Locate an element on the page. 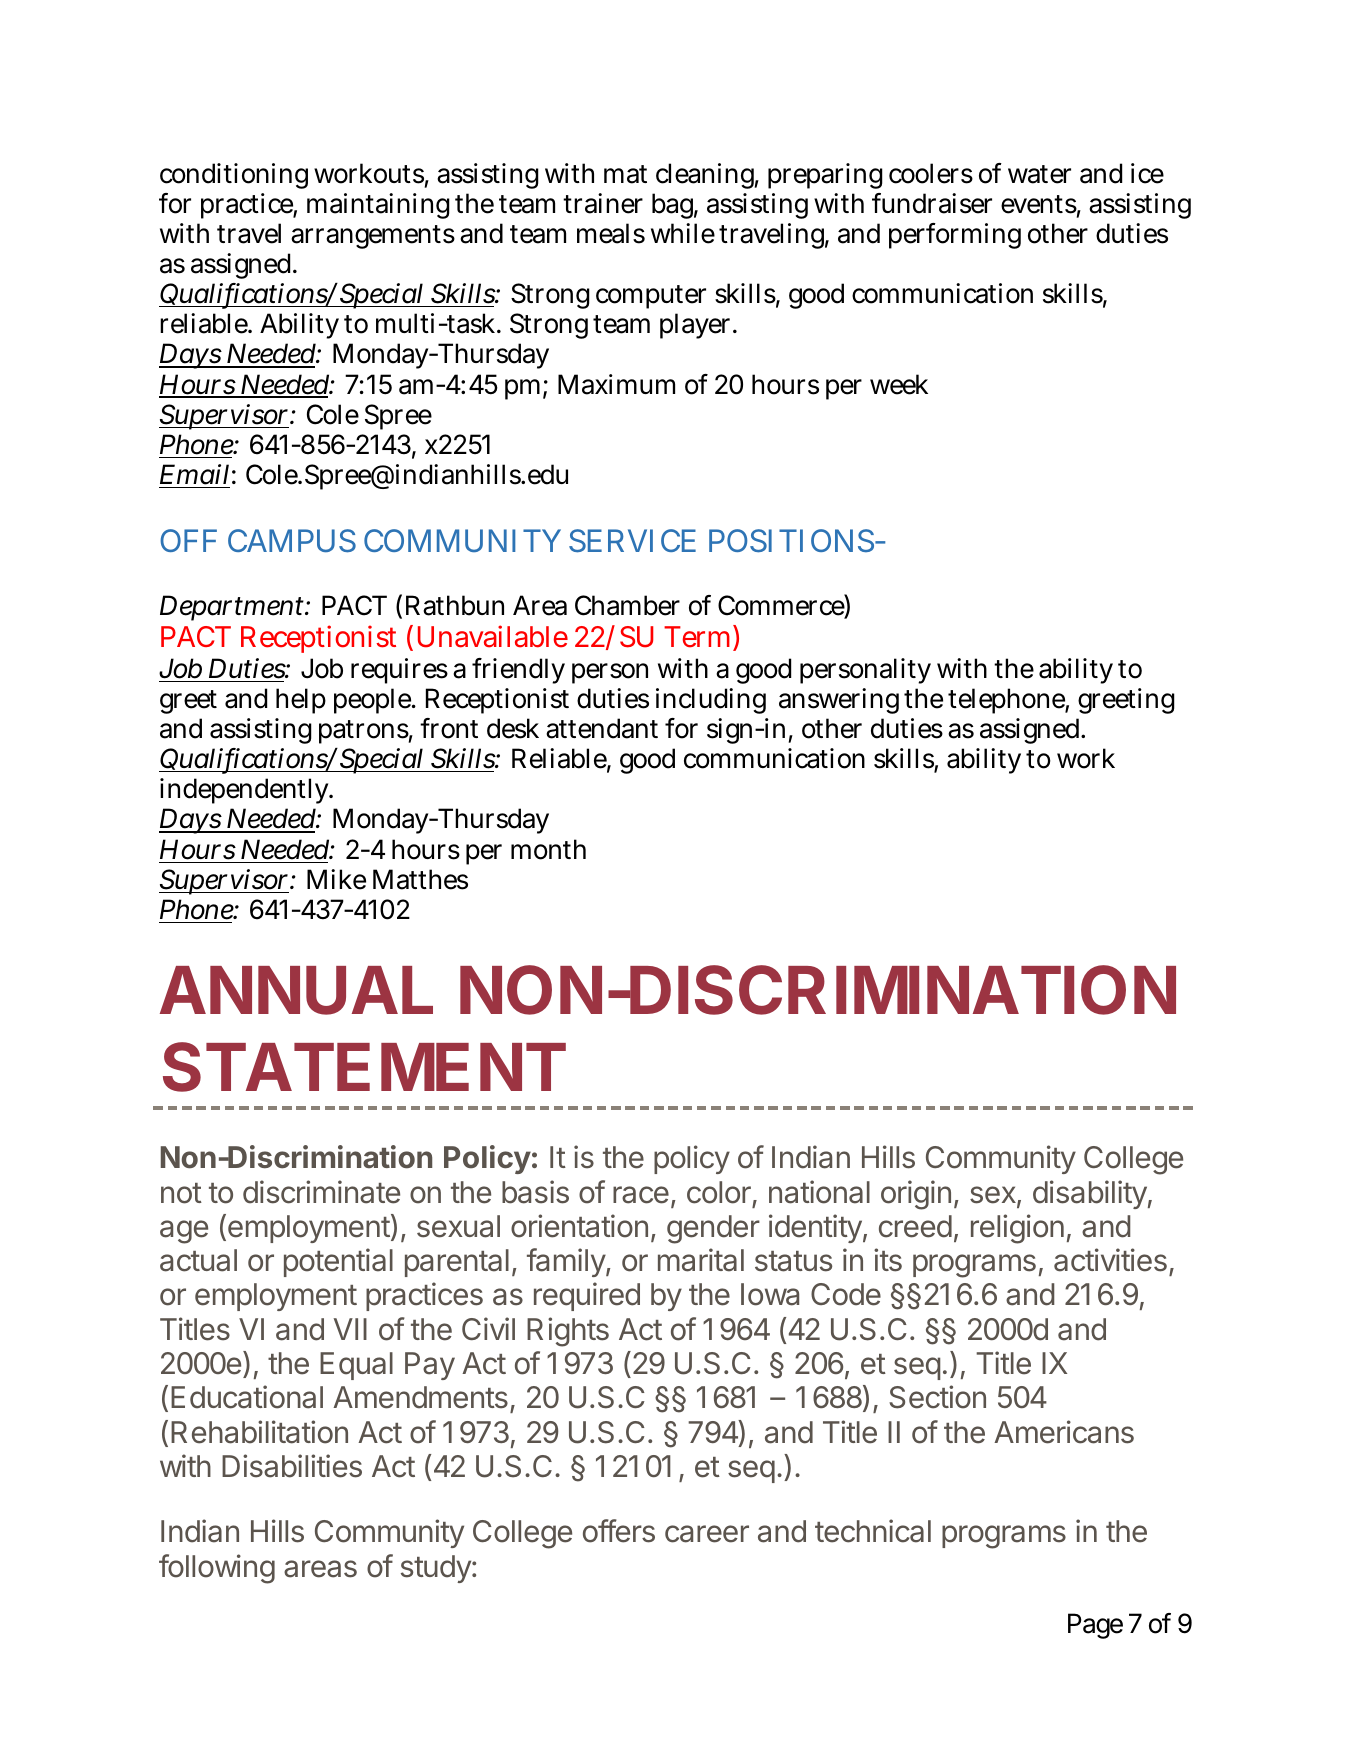  following is located at coordinates (217, 1569).
